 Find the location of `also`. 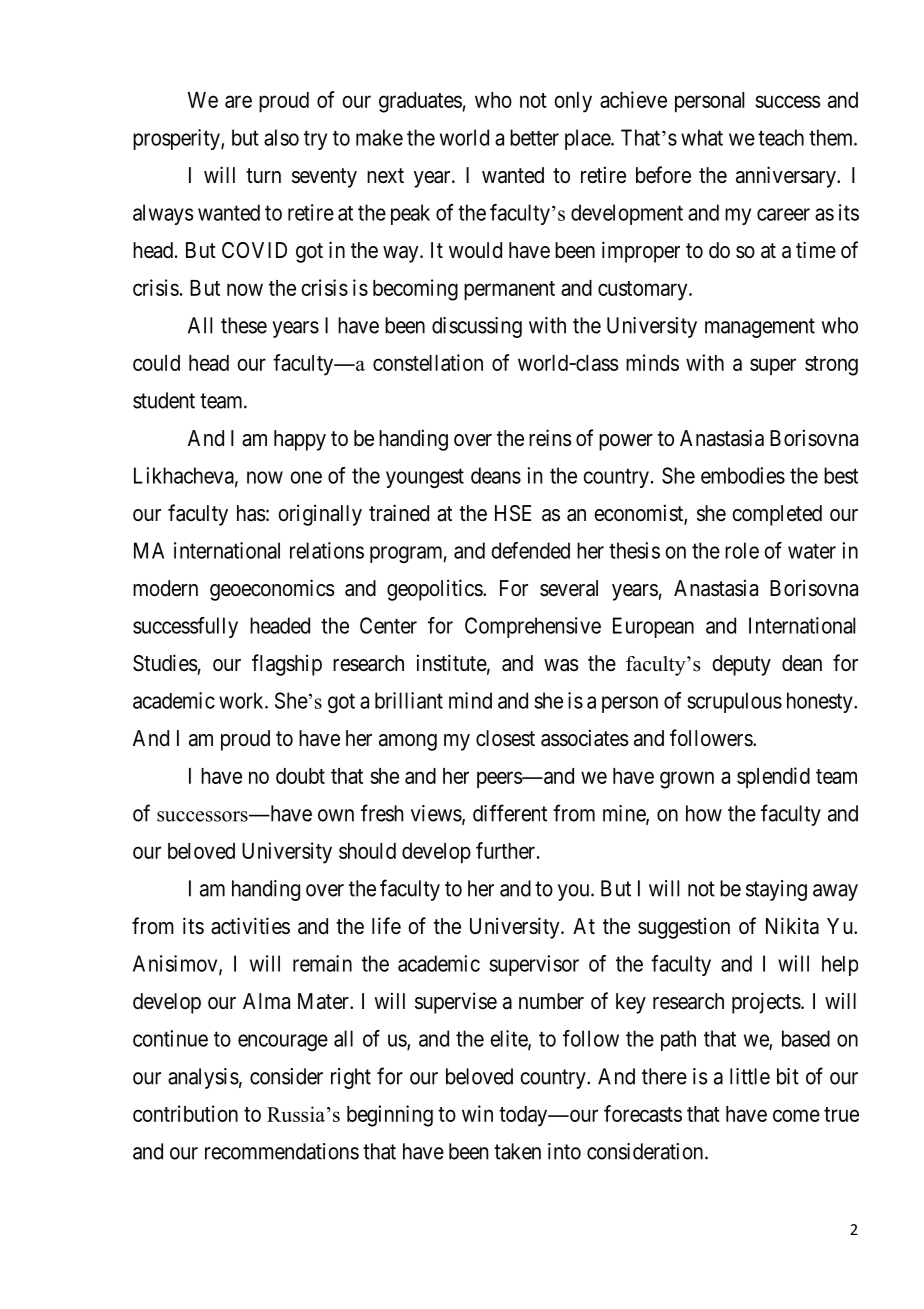

also is located at coordinates (281, 137).
